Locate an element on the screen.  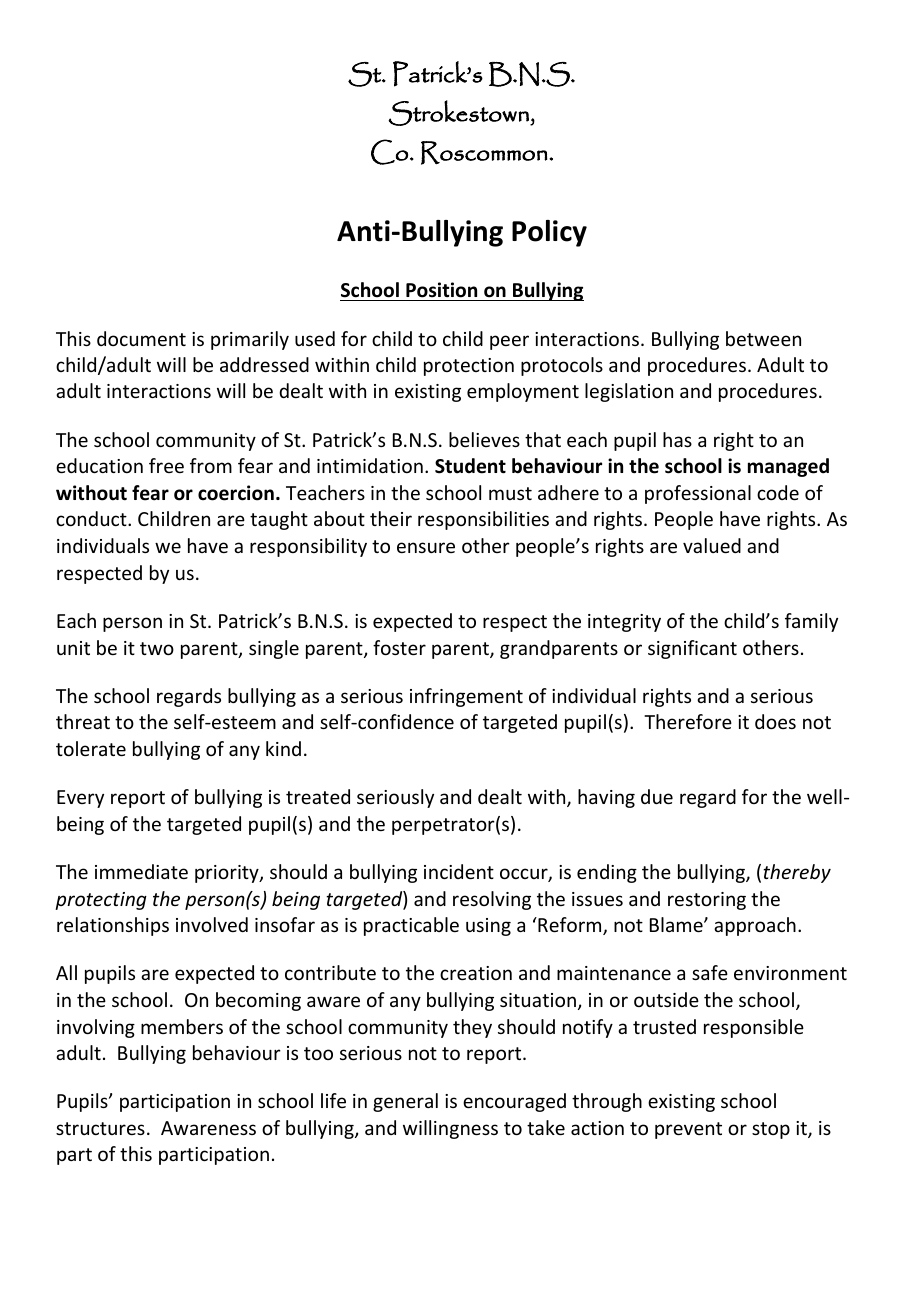
structures is located at coordinates (100, 1128).
